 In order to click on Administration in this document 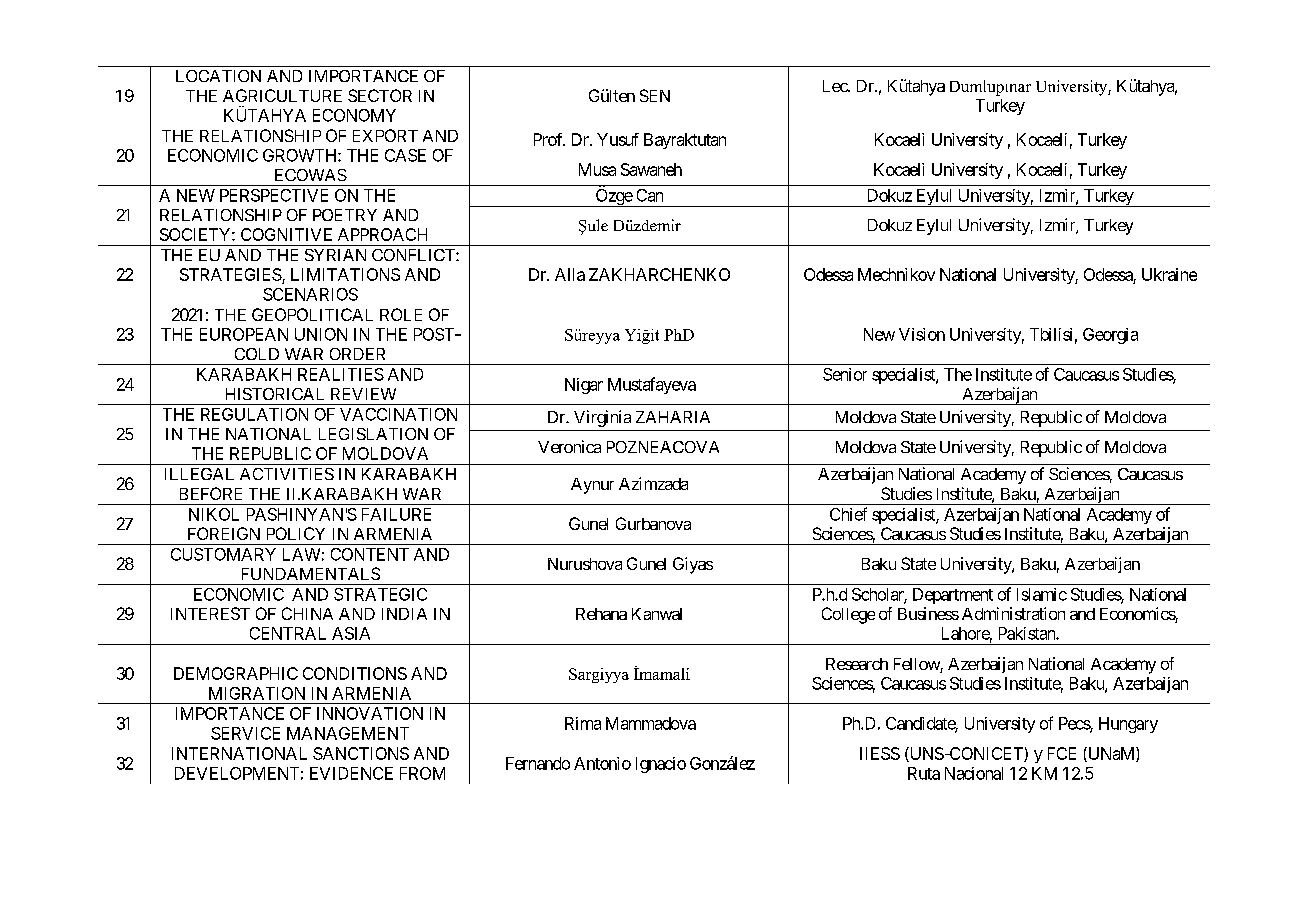, I will do `click(1013, 613)`.
